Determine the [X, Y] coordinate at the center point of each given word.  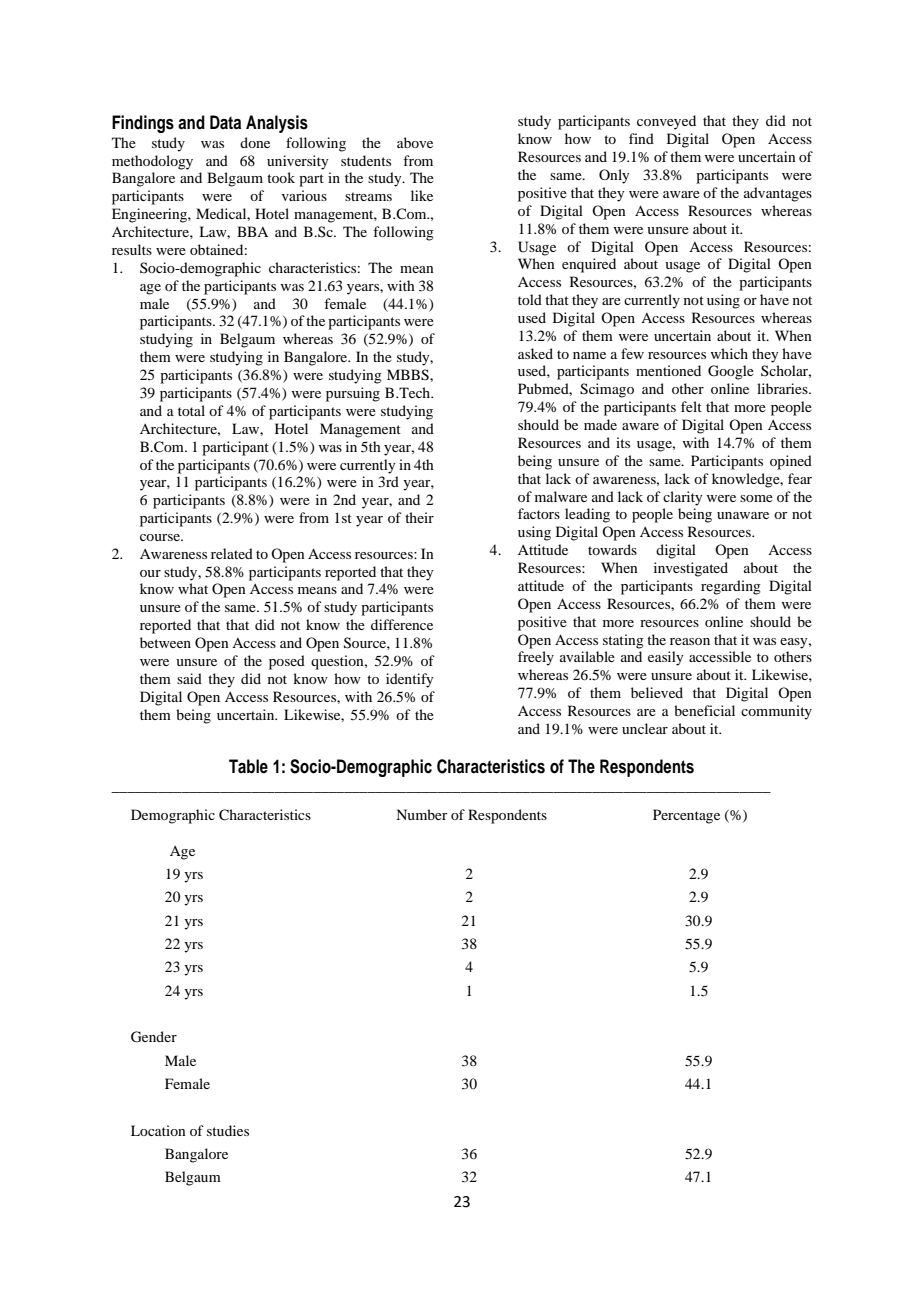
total [191, 410]
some [756, 498]
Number [422, 814]
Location [158, 1130]
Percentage [686, 816]
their [419, 517]
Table [248, 766]
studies [228, 1130]
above [415, 142]
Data [225, 122]
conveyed [666, 122]
